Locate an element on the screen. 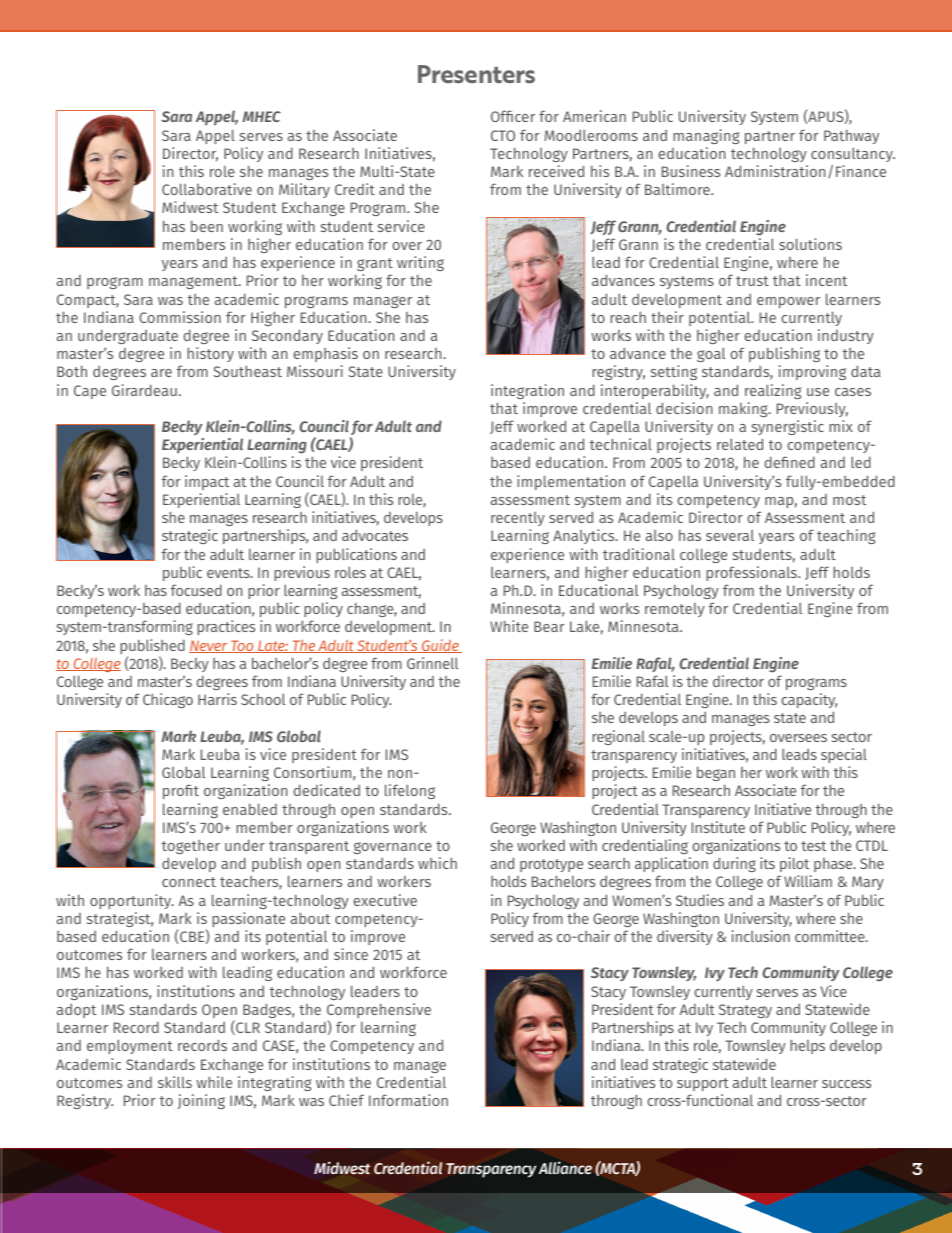  White is located at coordinates (509, 626).
